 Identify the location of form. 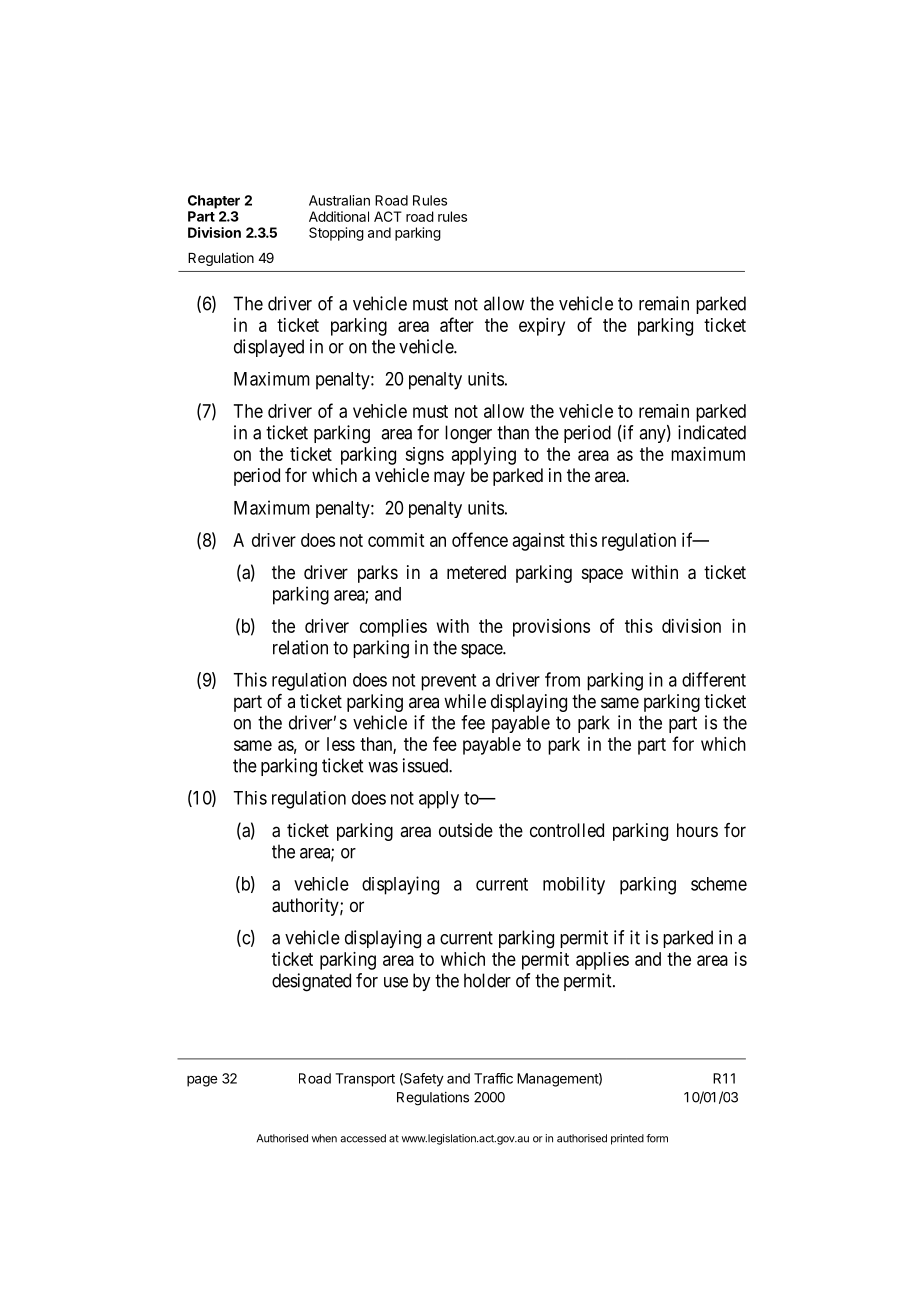
(657, 1138).
